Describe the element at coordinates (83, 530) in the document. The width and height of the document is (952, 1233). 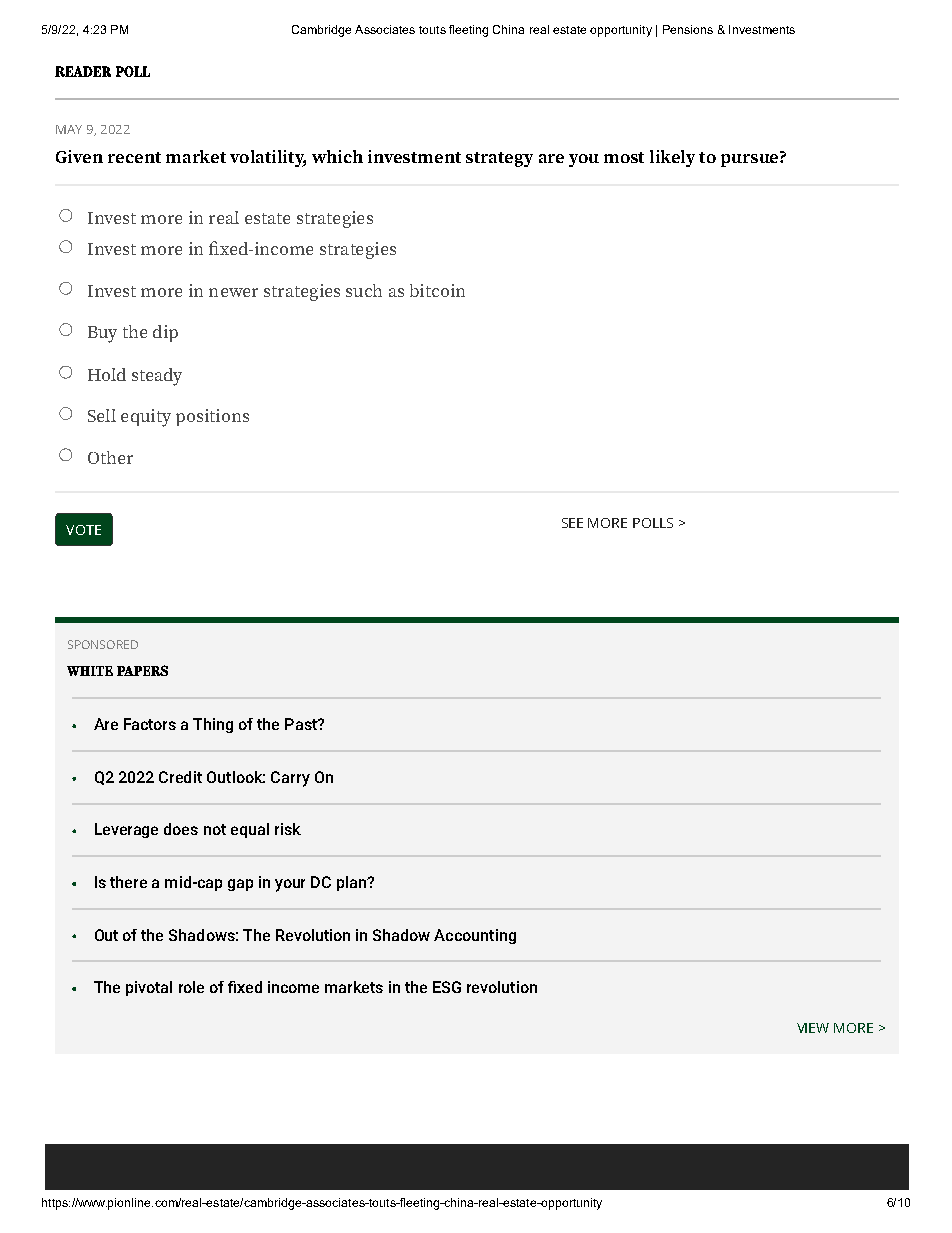
I see `VOTE` at that location.
